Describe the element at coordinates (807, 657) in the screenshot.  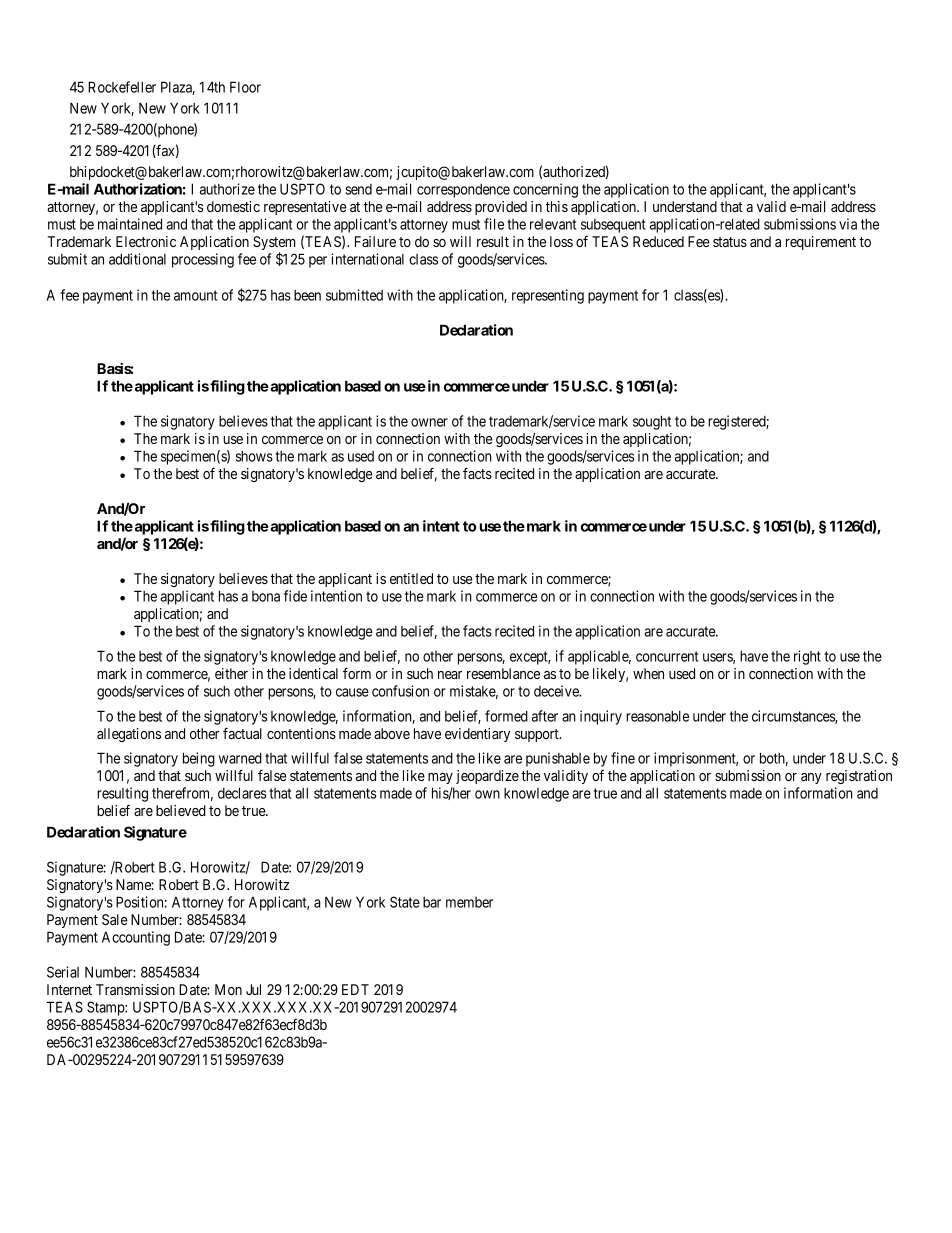
I see `right` at that location.
